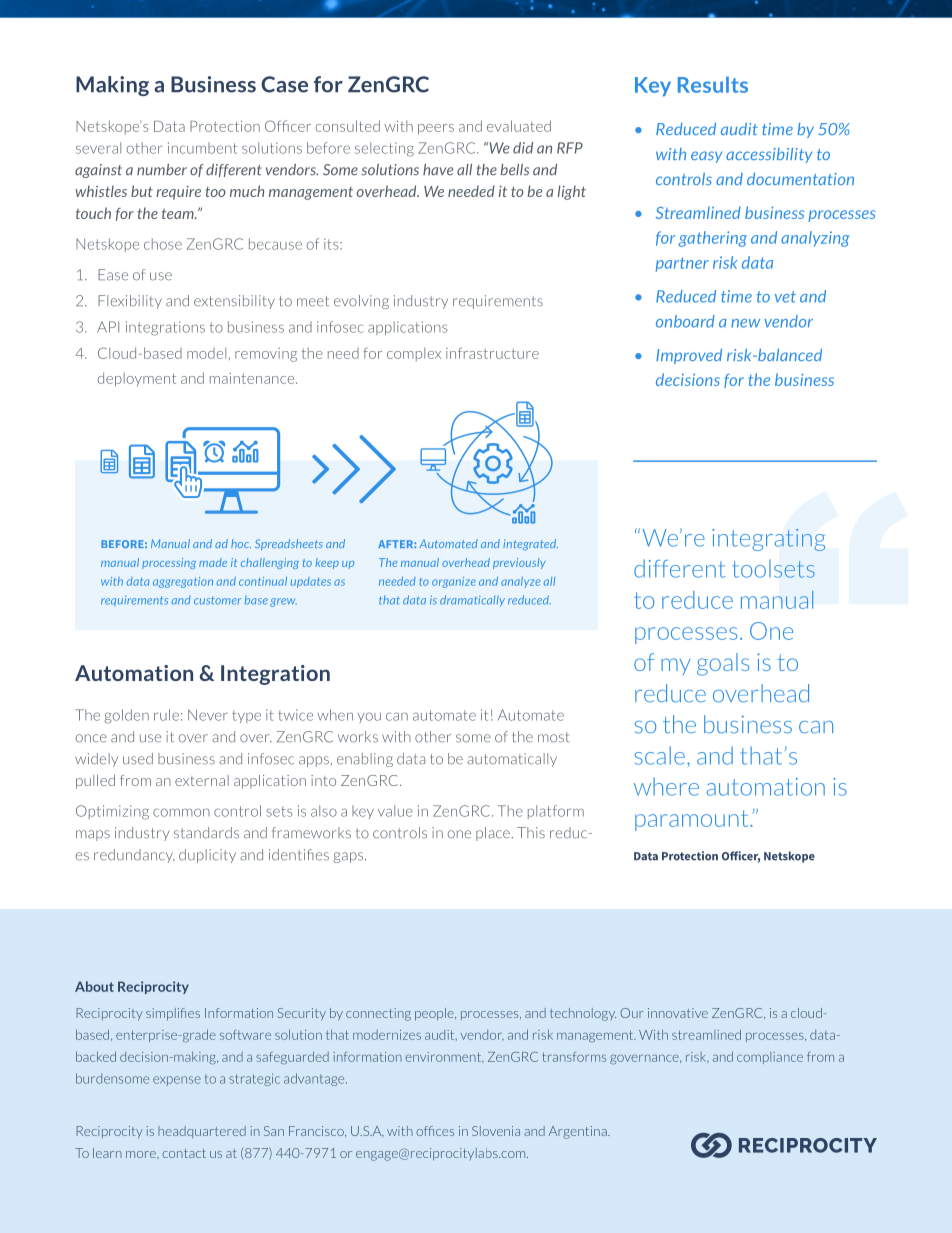 This image has width=952, height=1233. I want to click on offices, so click(435, 1131).
